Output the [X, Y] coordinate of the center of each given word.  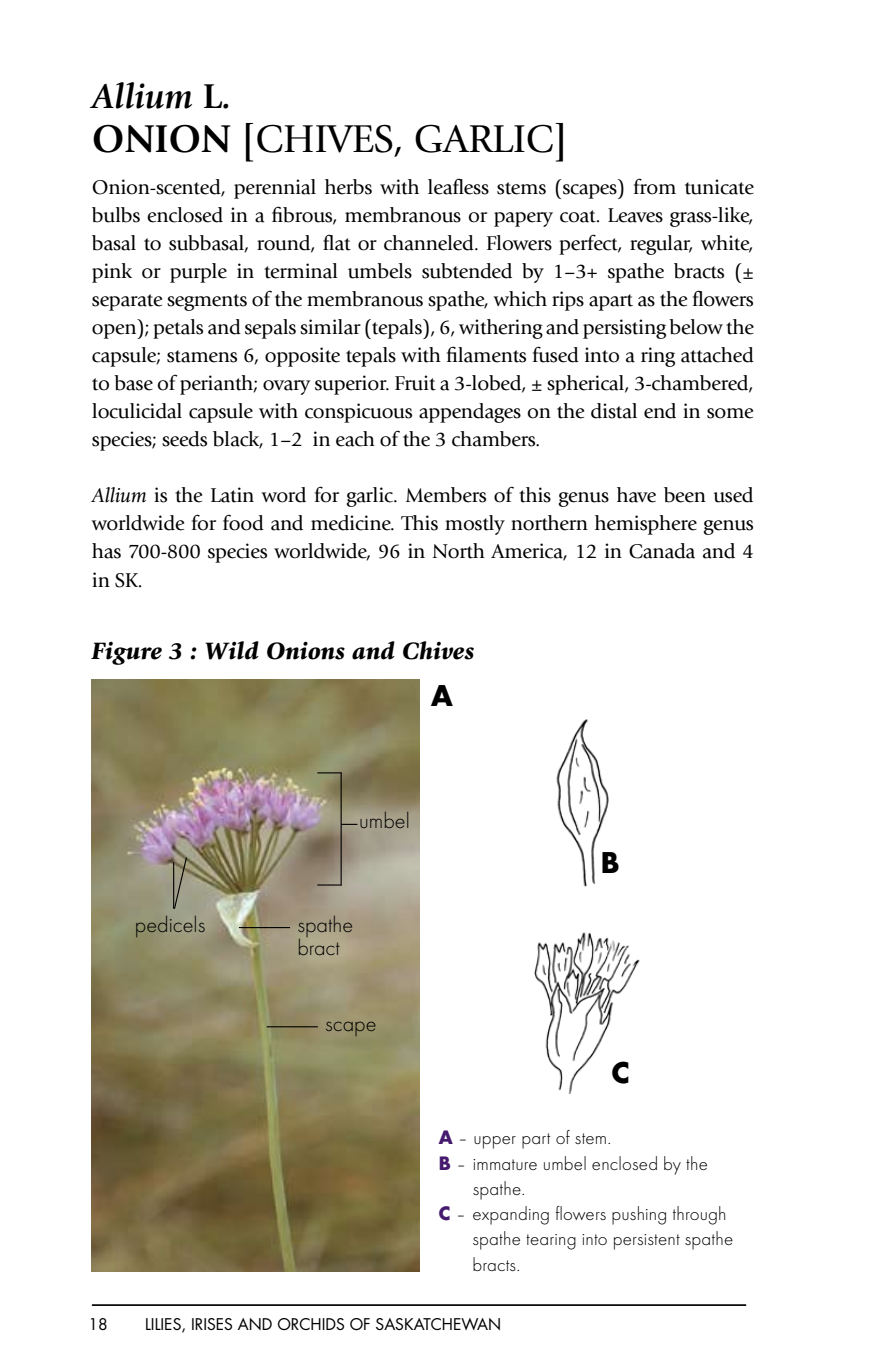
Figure [126, 653]
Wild [232, 650]
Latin [232, 495]
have [636, 495]
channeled [430, 243]
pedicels [170, 926]
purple [198, 273]
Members [446, 495]
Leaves [635, 215]
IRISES [212, 1324]
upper [495, 1142]
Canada [662, 551]
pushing [639, 1215]
